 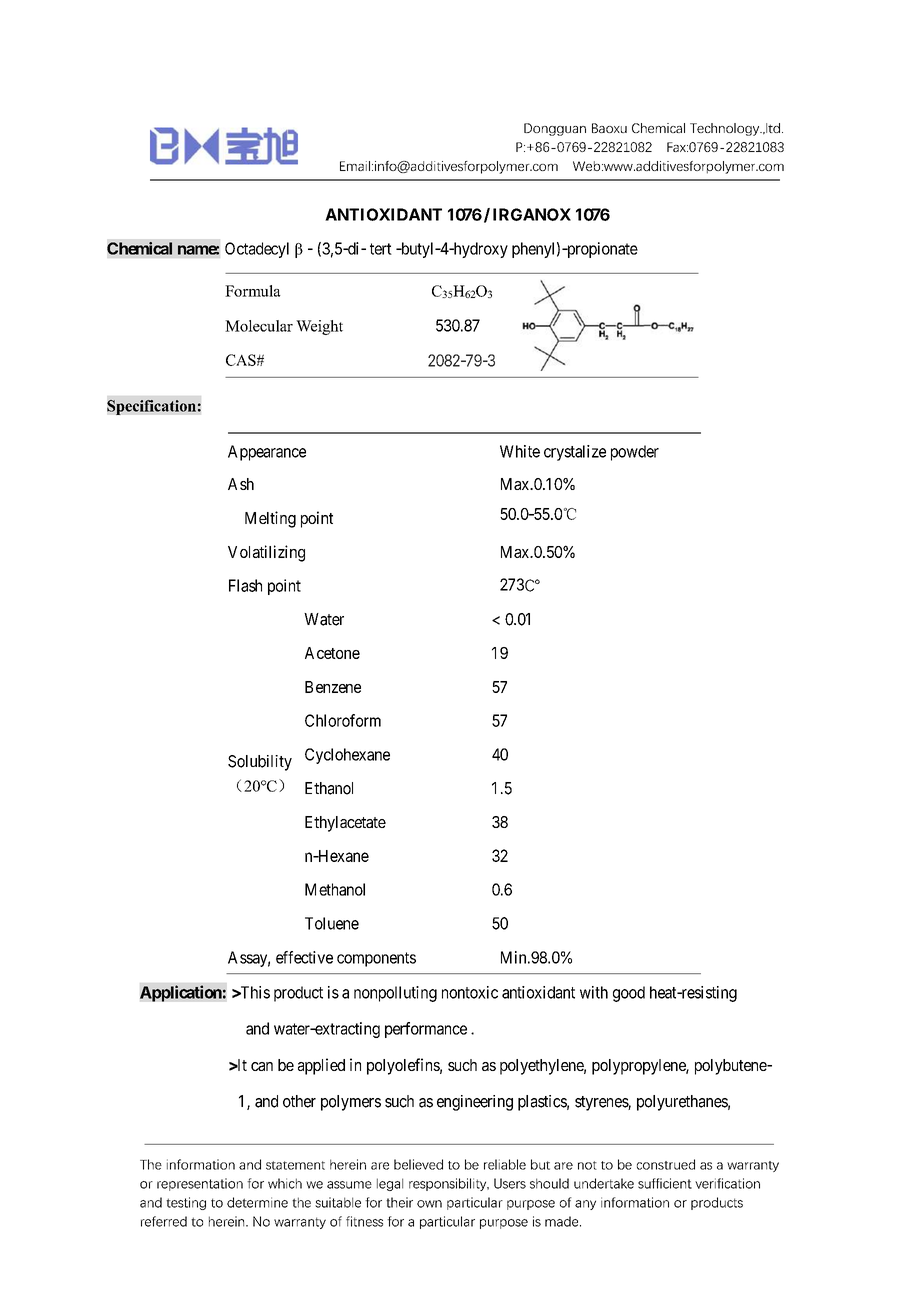 I want to click on crystalize, so click(x=575, y=453).
